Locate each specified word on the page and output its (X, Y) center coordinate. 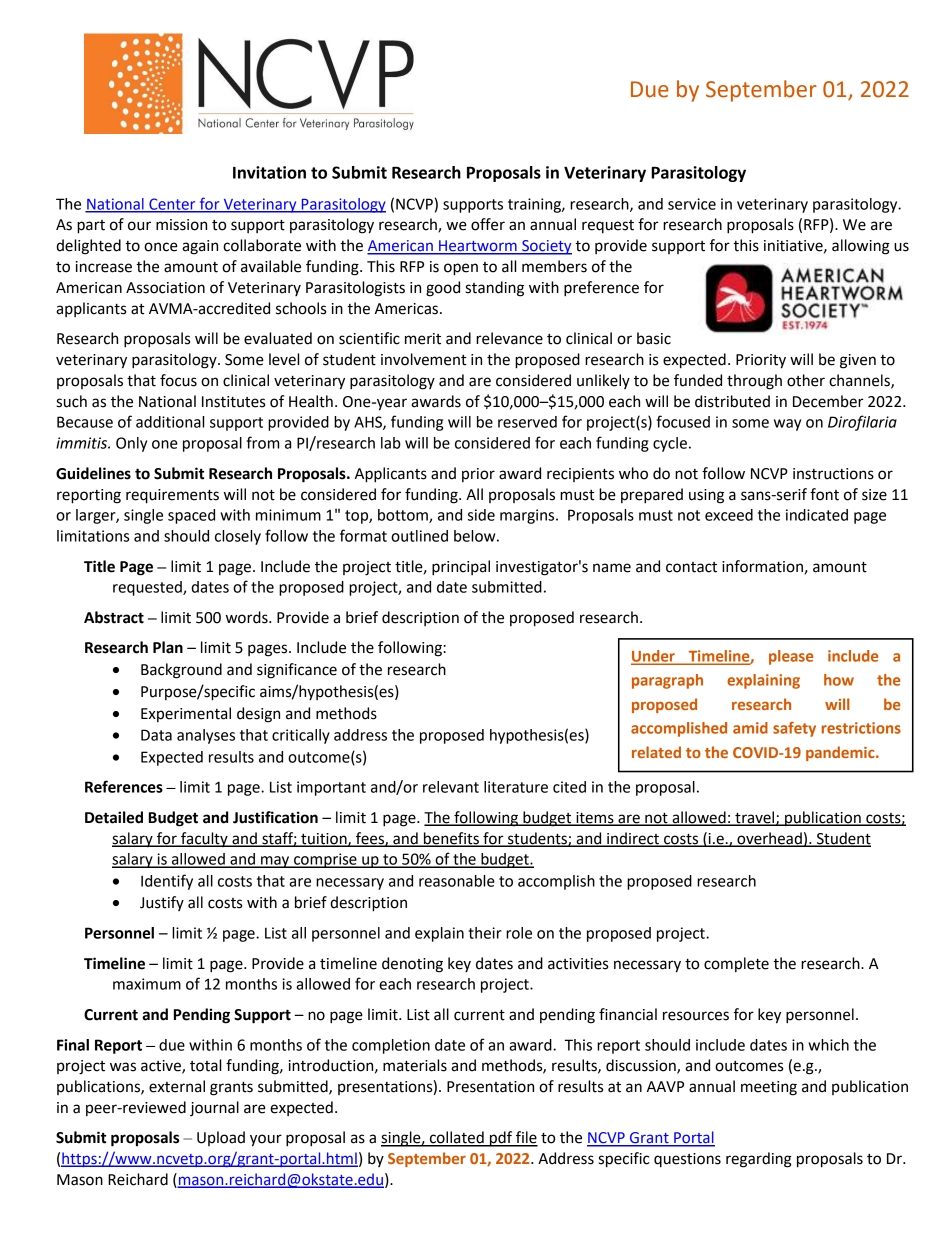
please (791, 657)
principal (461, 568)
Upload (221, 1138)
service (692, 204)
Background (181, 671)
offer (488, 224)
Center (172, 205)
